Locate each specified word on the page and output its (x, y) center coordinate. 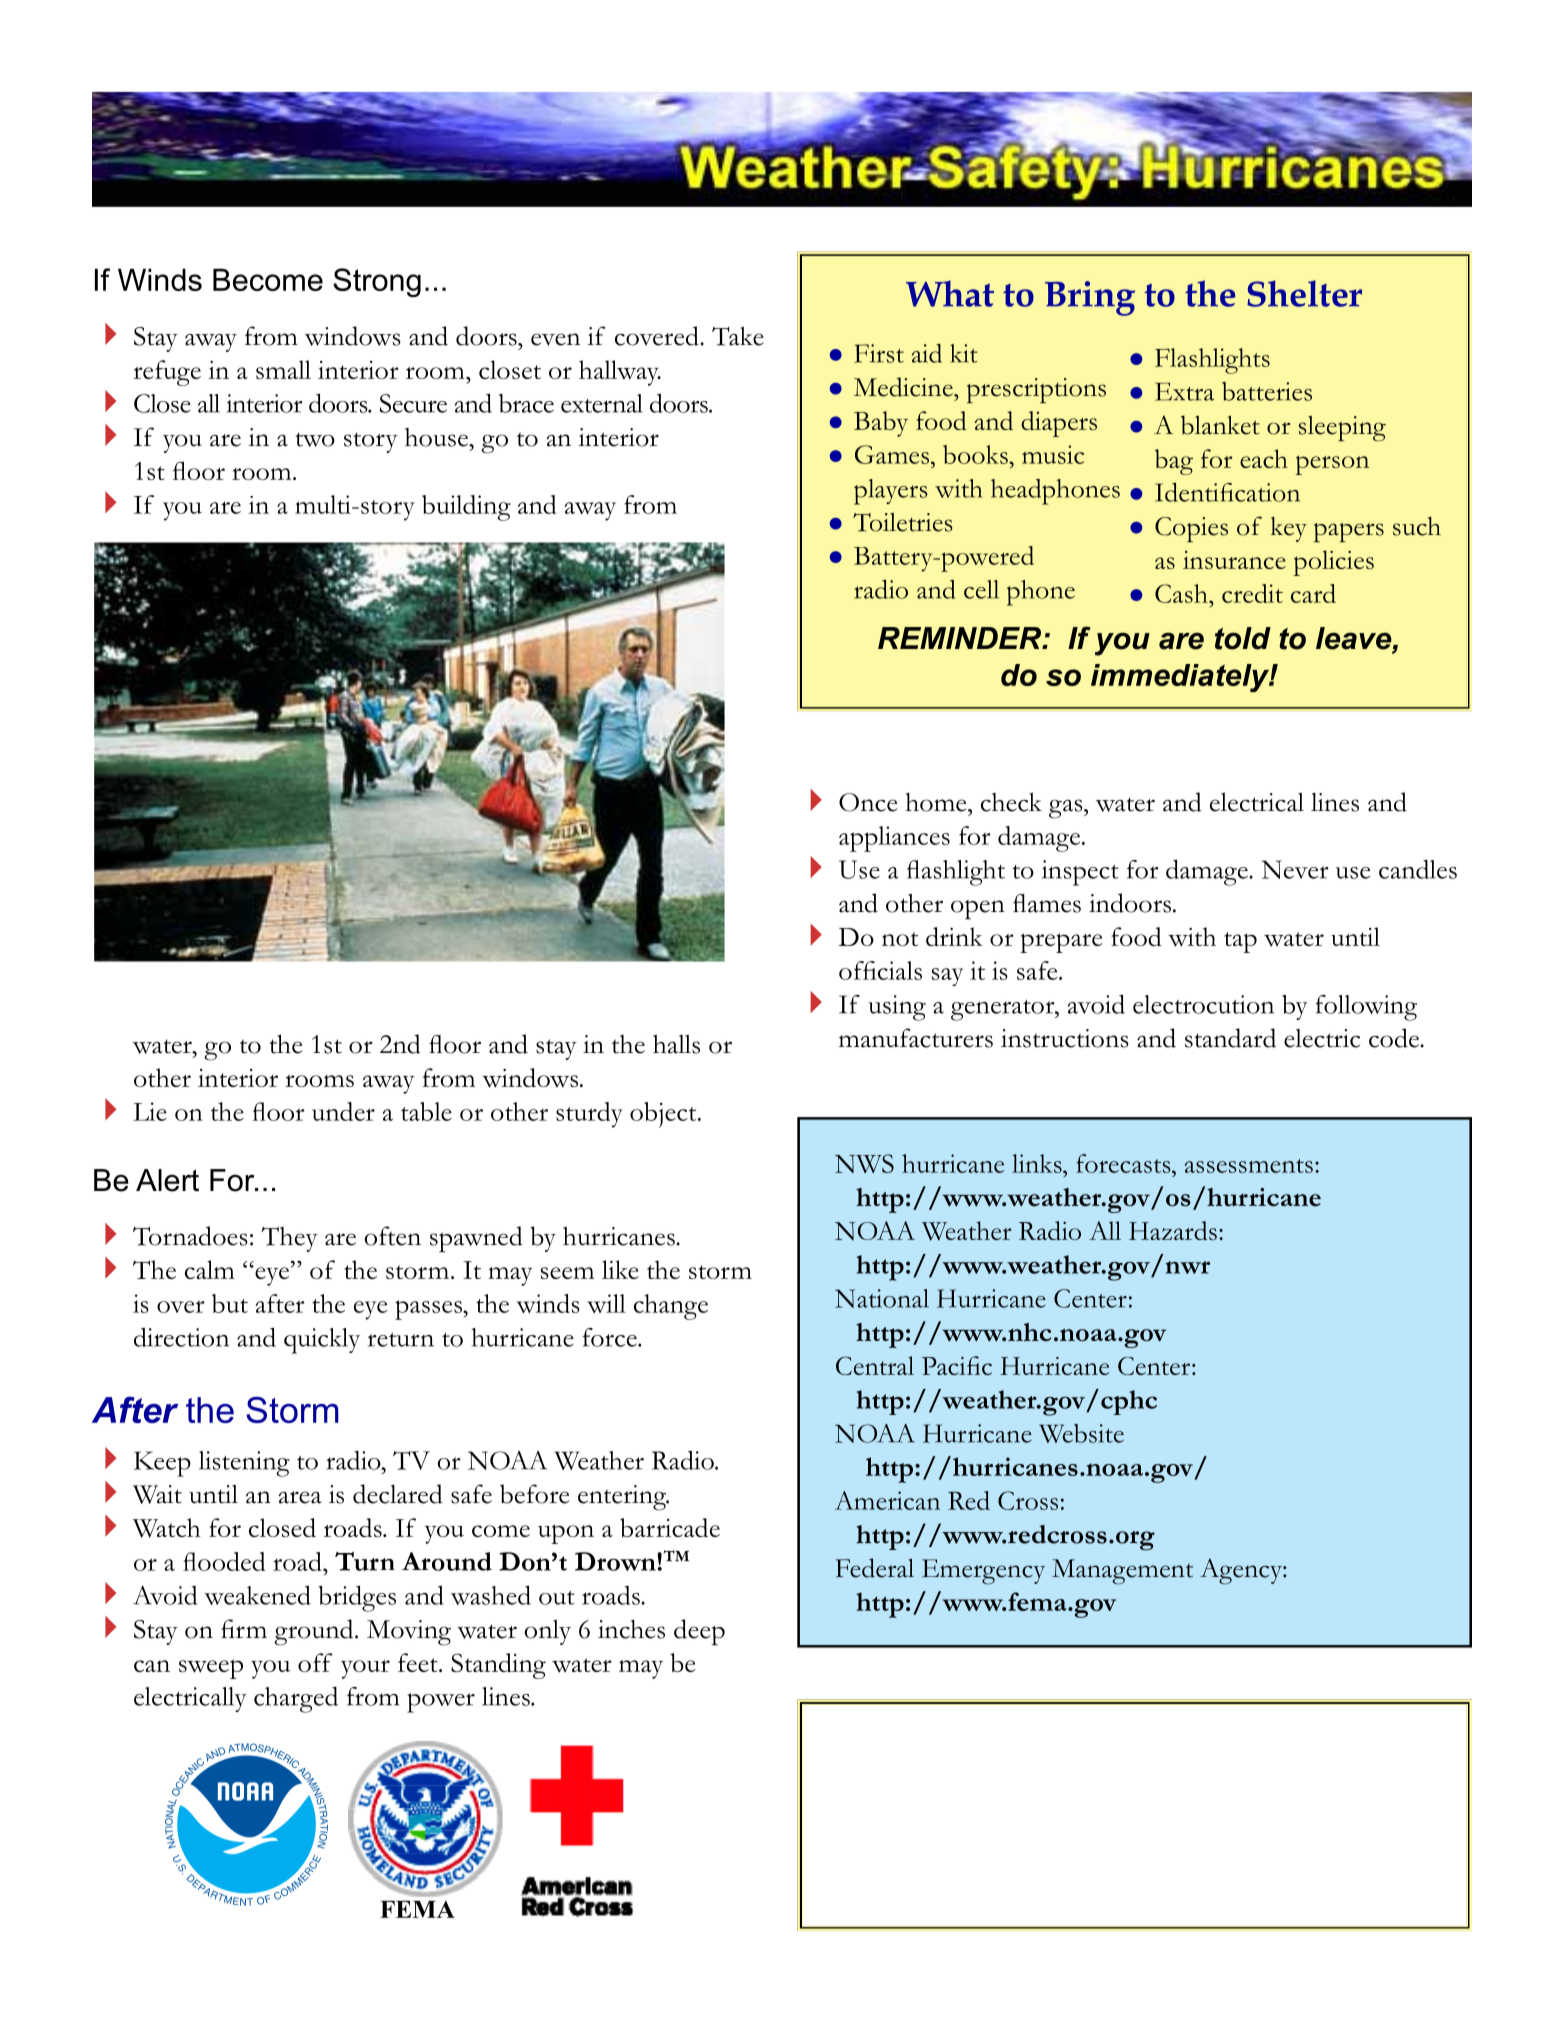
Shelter (1304, 293)
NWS (864, 1163)
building (466, 508)
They (289, 1239)
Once (868, 802)
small (283, 369)
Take (738, 336)
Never (1295, 869)
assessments (1249, 1166)
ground (315, 1632)
